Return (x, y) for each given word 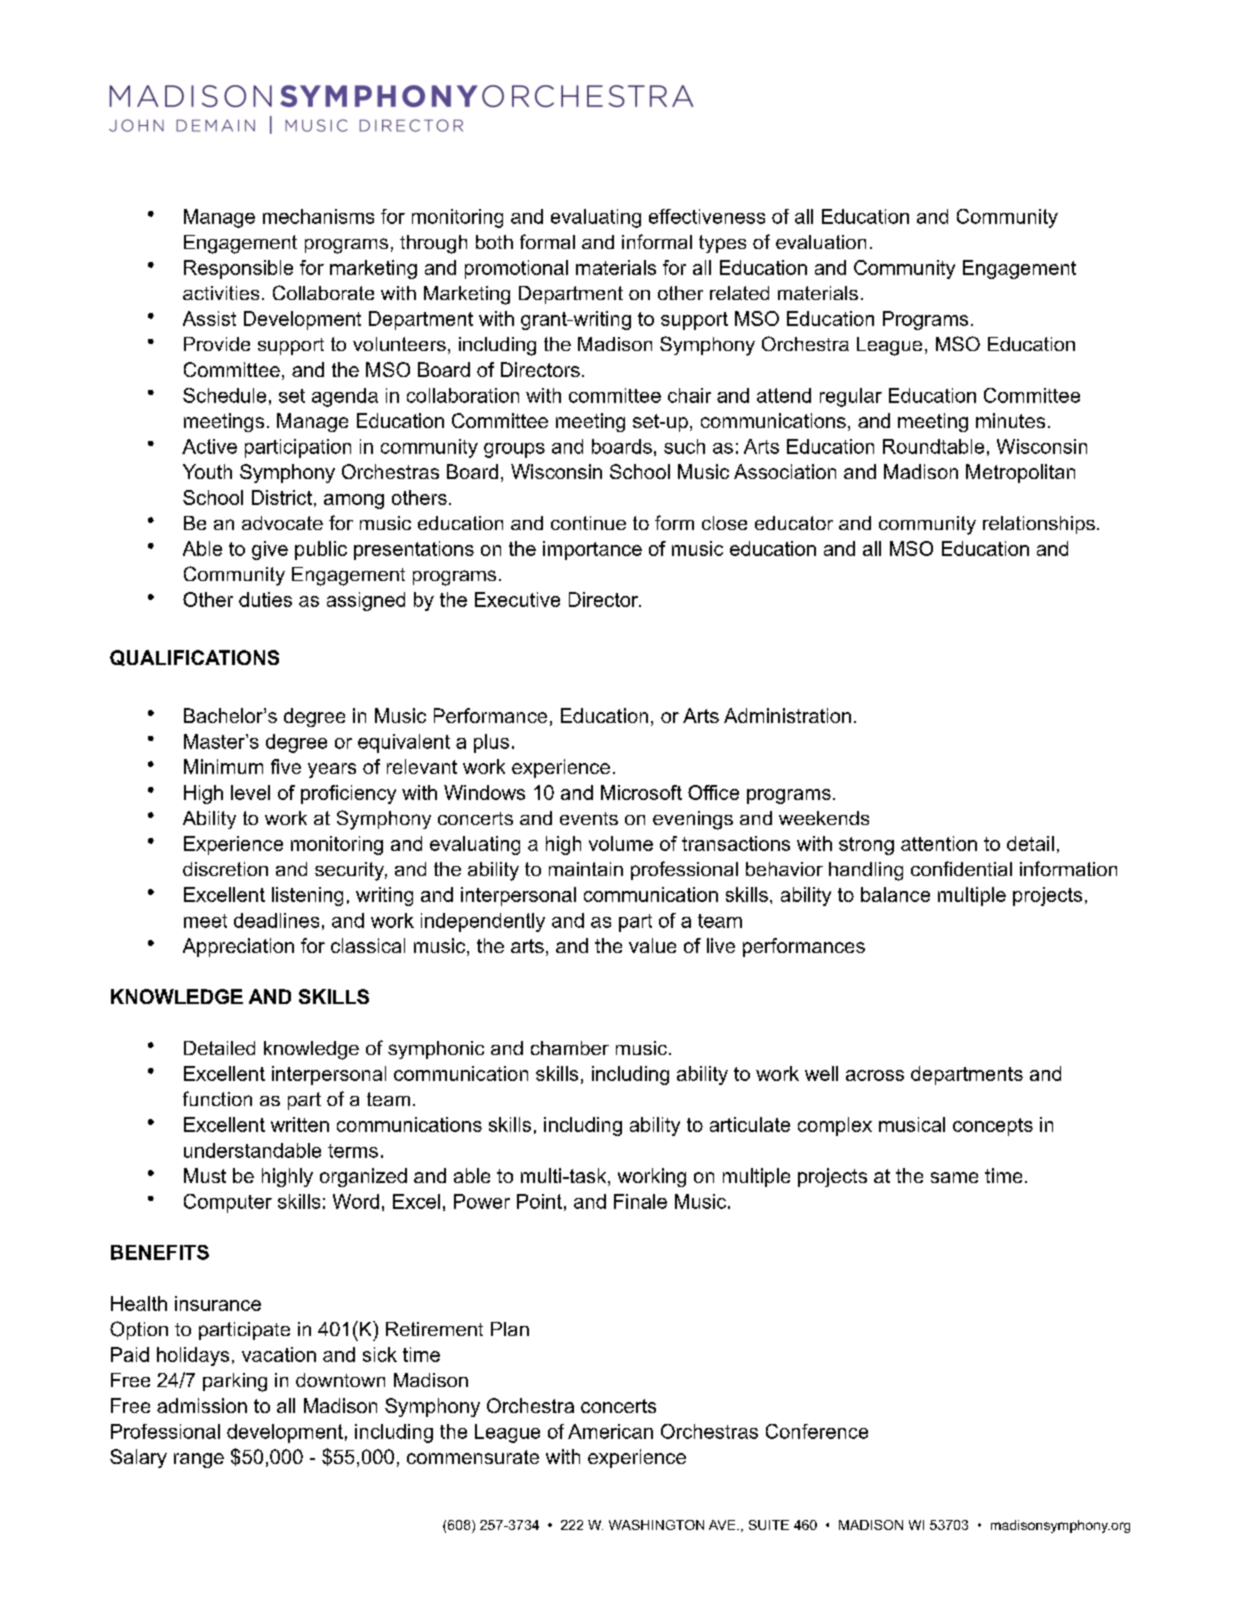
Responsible (238, 269)
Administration (787, 715)
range (199, 1460)
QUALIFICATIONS (194, 658)
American (610, 1431)
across (875, 1075)
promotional (516, 269)
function (217, 1098)
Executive (517, 599)
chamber (570, 1048)
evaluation (821, 242)
